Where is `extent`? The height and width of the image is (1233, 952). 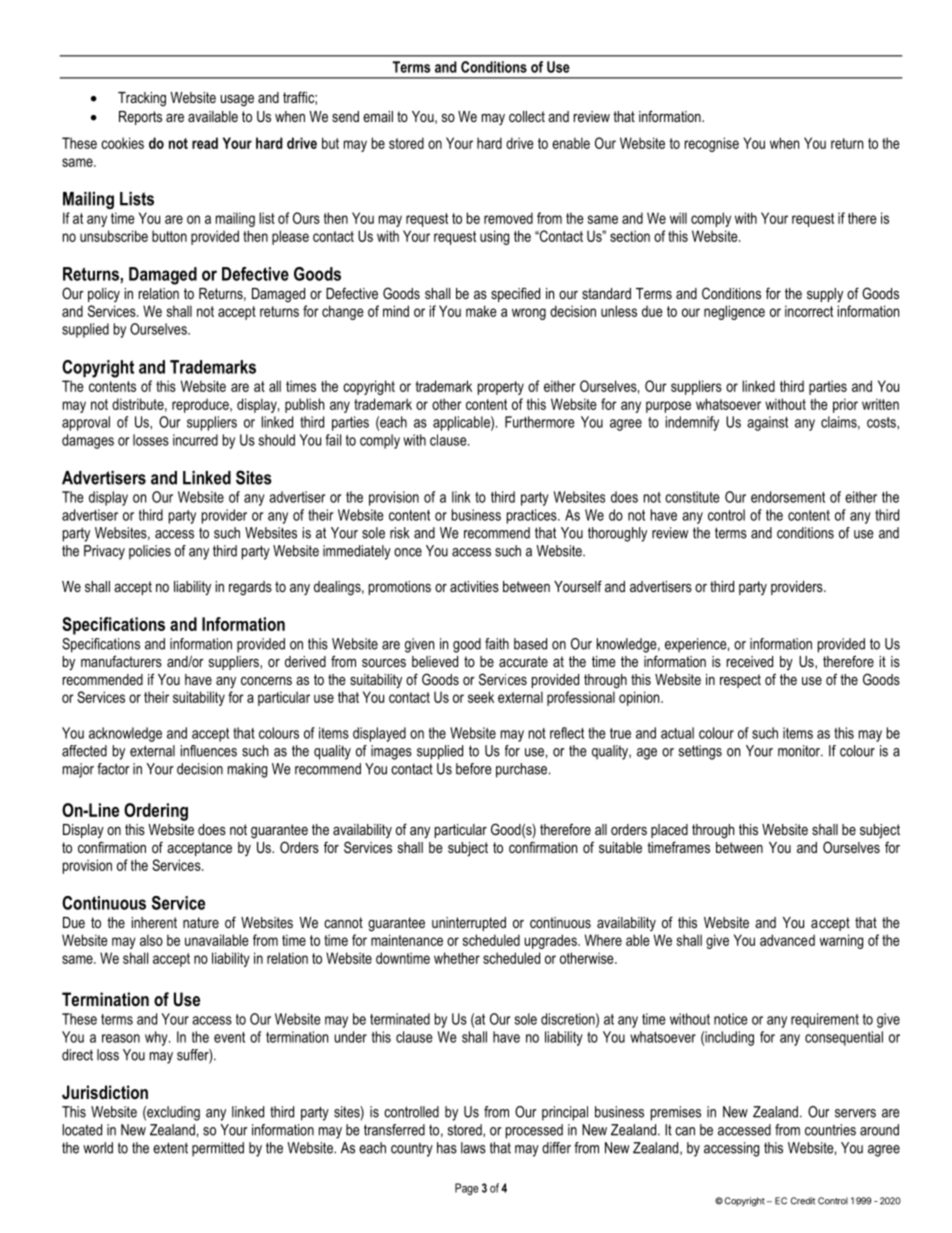 extent is located at coordinates (170, 1148).
